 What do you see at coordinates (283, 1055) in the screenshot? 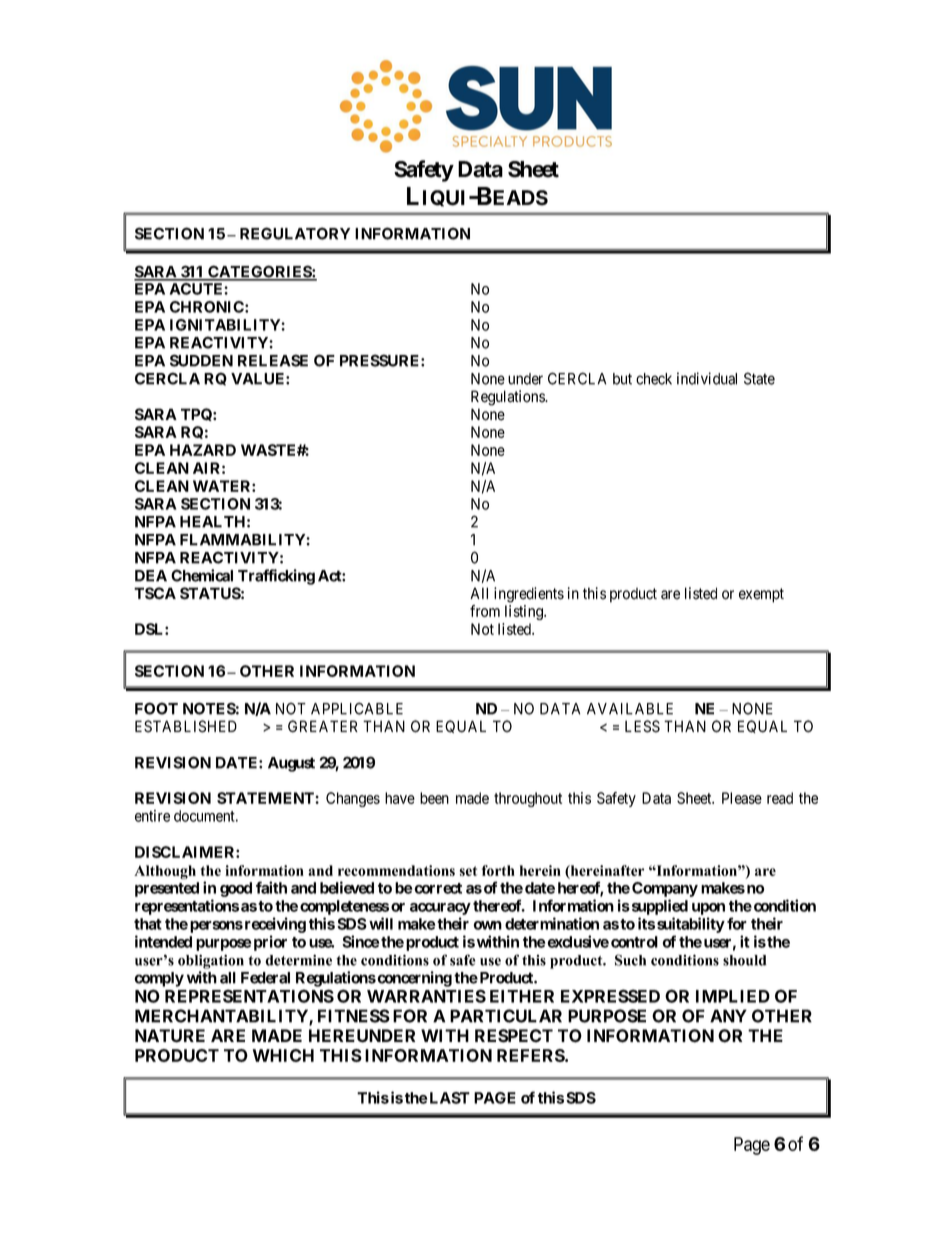
I see `WHICH` at bounding box center [283, 1055].
